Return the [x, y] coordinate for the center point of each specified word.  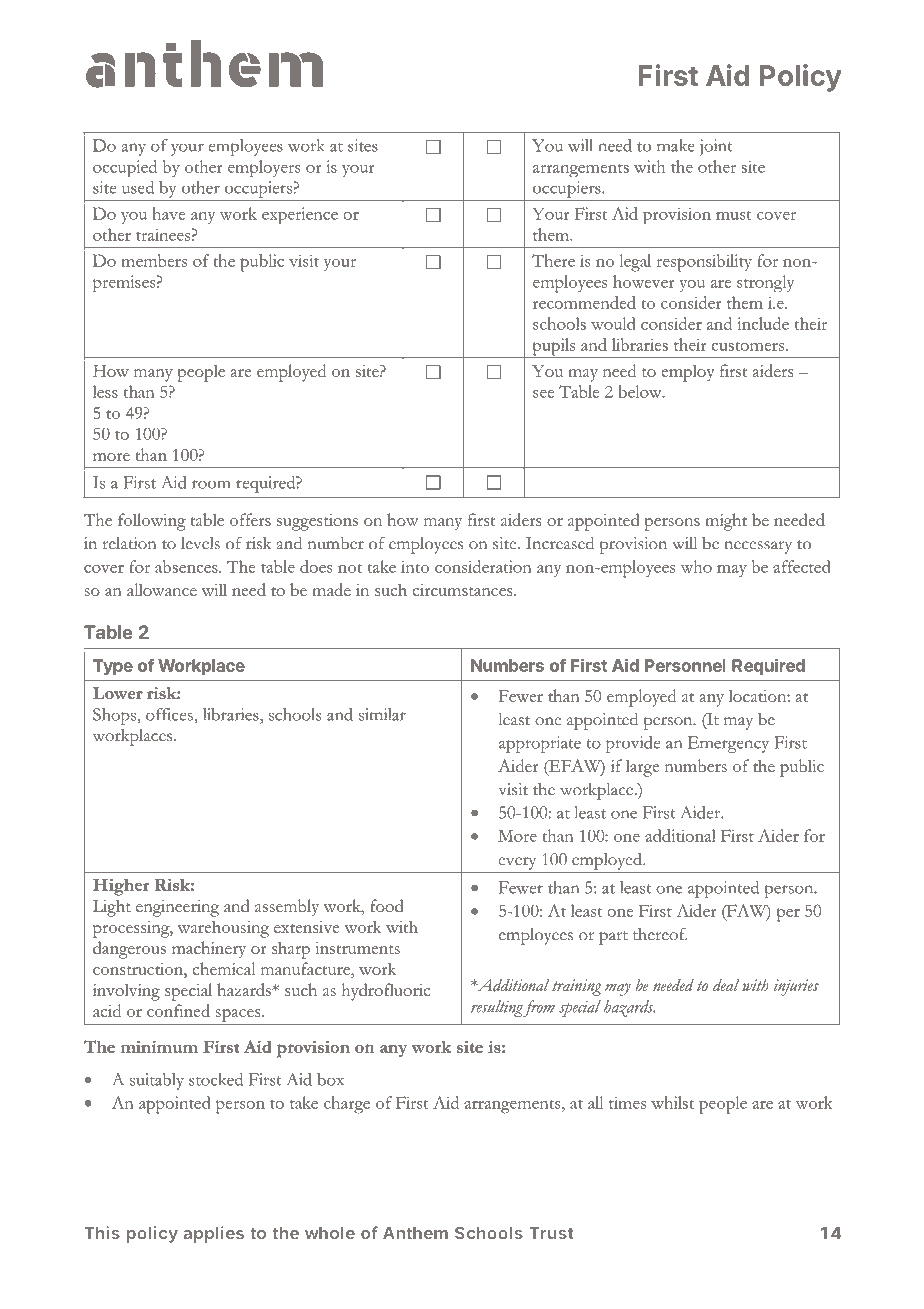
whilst [672, 1102]
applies [214, 1234]
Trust [551, 1233]
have [168, 213]
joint [716, 147]
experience [300, 215]
